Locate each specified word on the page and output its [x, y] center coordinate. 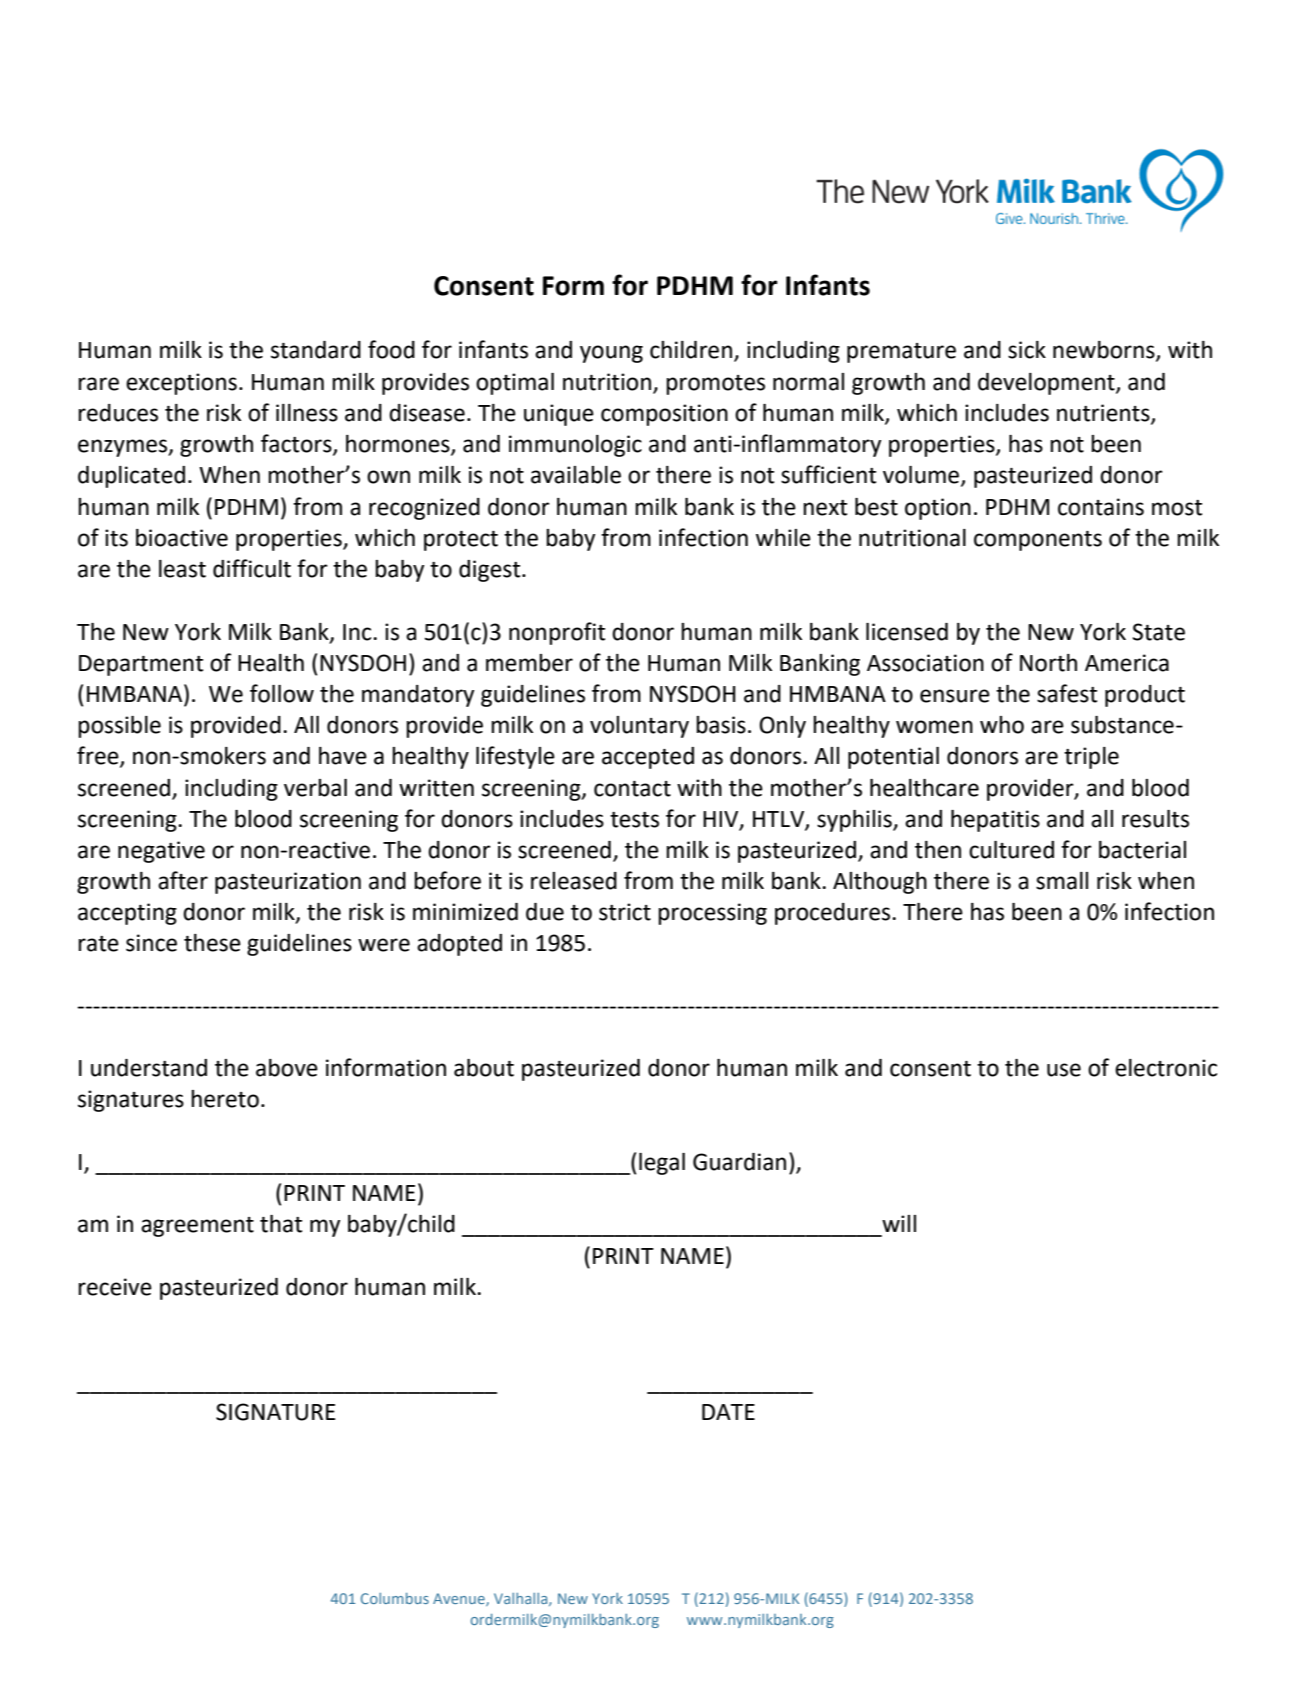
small [1062, 881]
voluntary [639, 727]
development [1047, 384]
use [1064, 1070]
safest [1067, 693]
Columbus [395, 1598]
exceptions [181, 384]
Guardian [739, 1162]
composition [664, 415]
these [212, 943]
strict [625, 912]
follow [282, 693]
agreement [197, 1227]
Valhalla [522, 1599]
